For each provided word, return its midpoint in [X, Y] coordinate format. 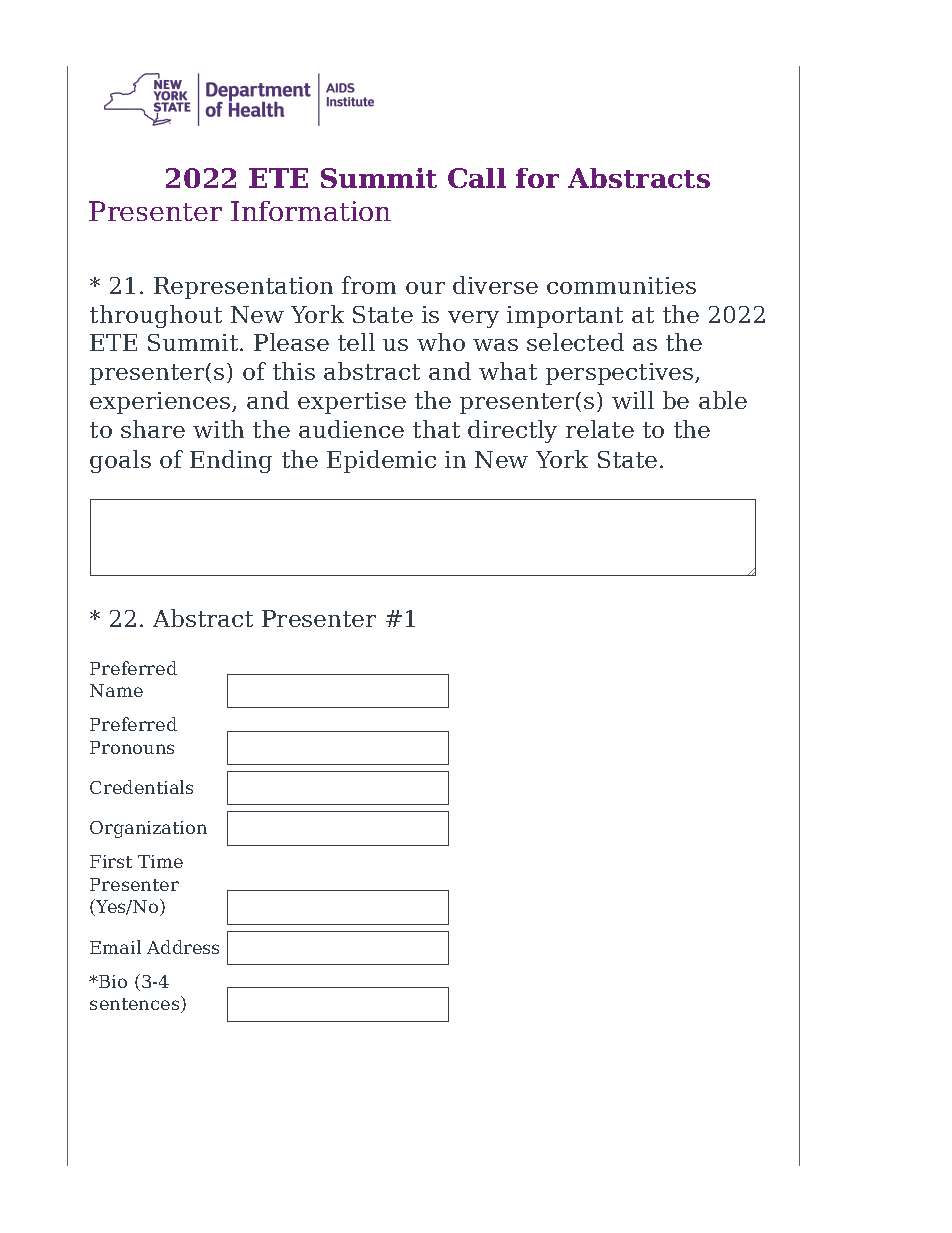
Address [183, 947]
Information [311, 211]
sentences [136, 1004]
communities [621, 285]
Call [477, 178]
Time [160, 861]
